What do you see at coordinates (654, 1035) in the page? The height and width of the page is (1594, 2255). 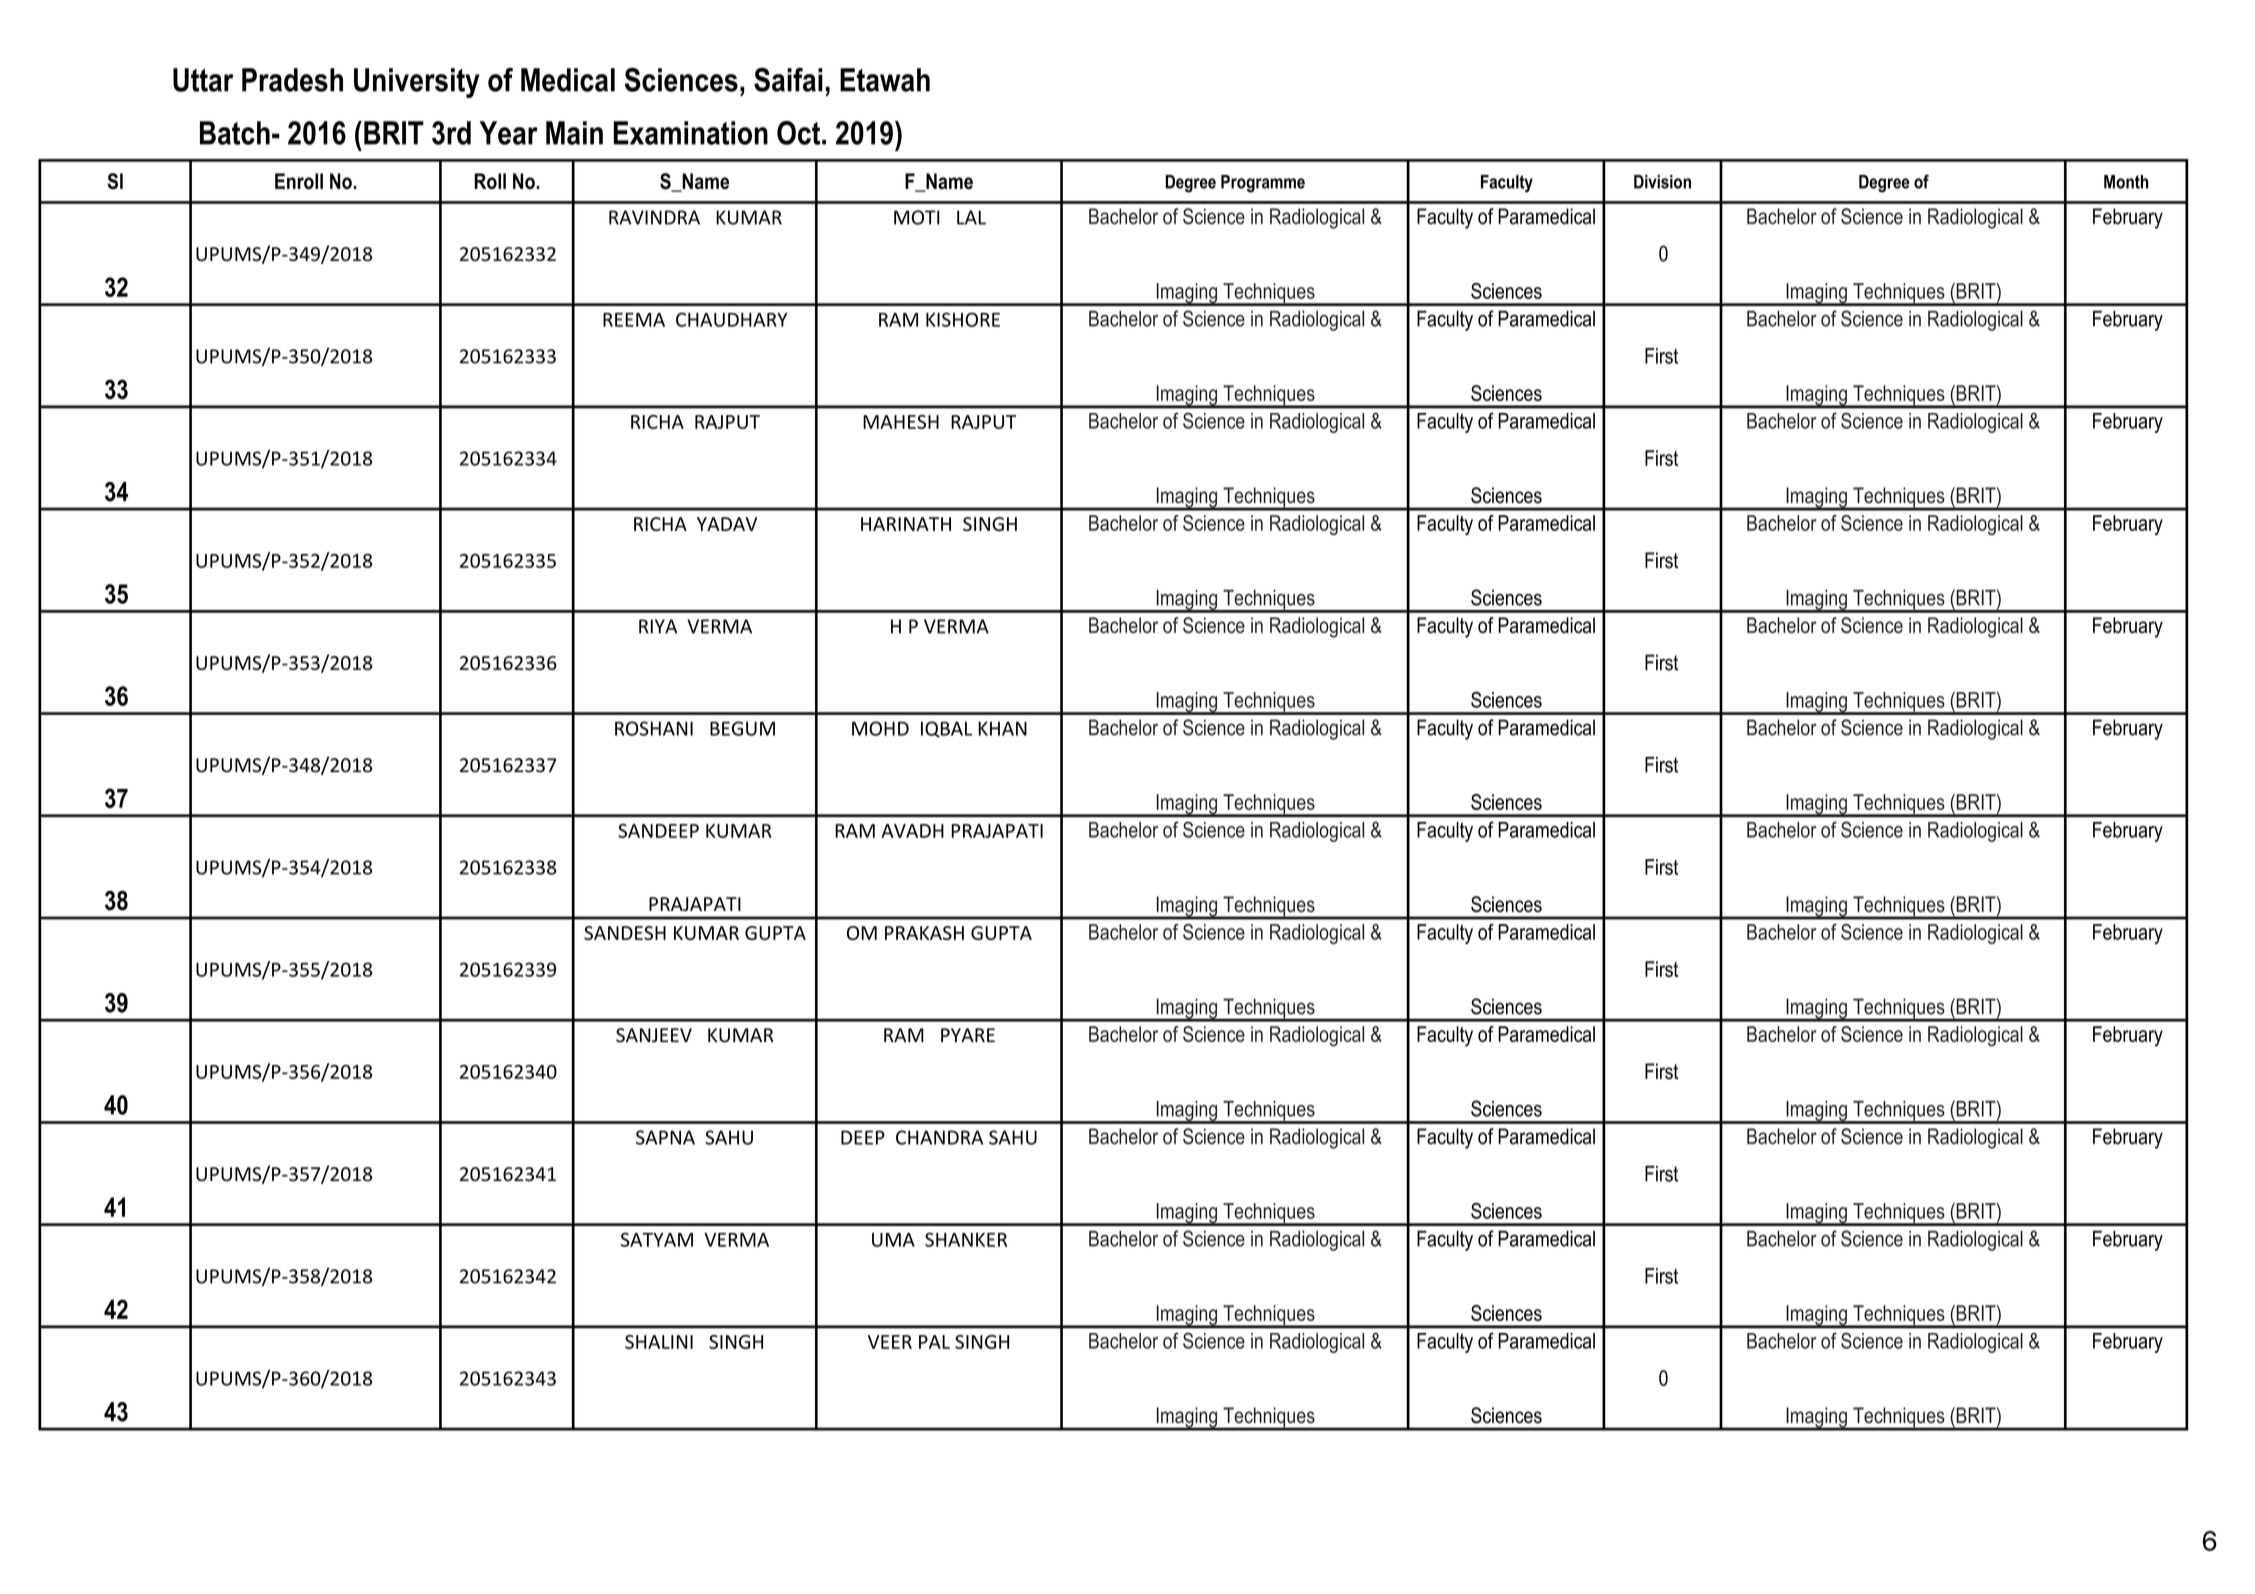 I see `SANJEEV` at bounding box center [654, 1035].
